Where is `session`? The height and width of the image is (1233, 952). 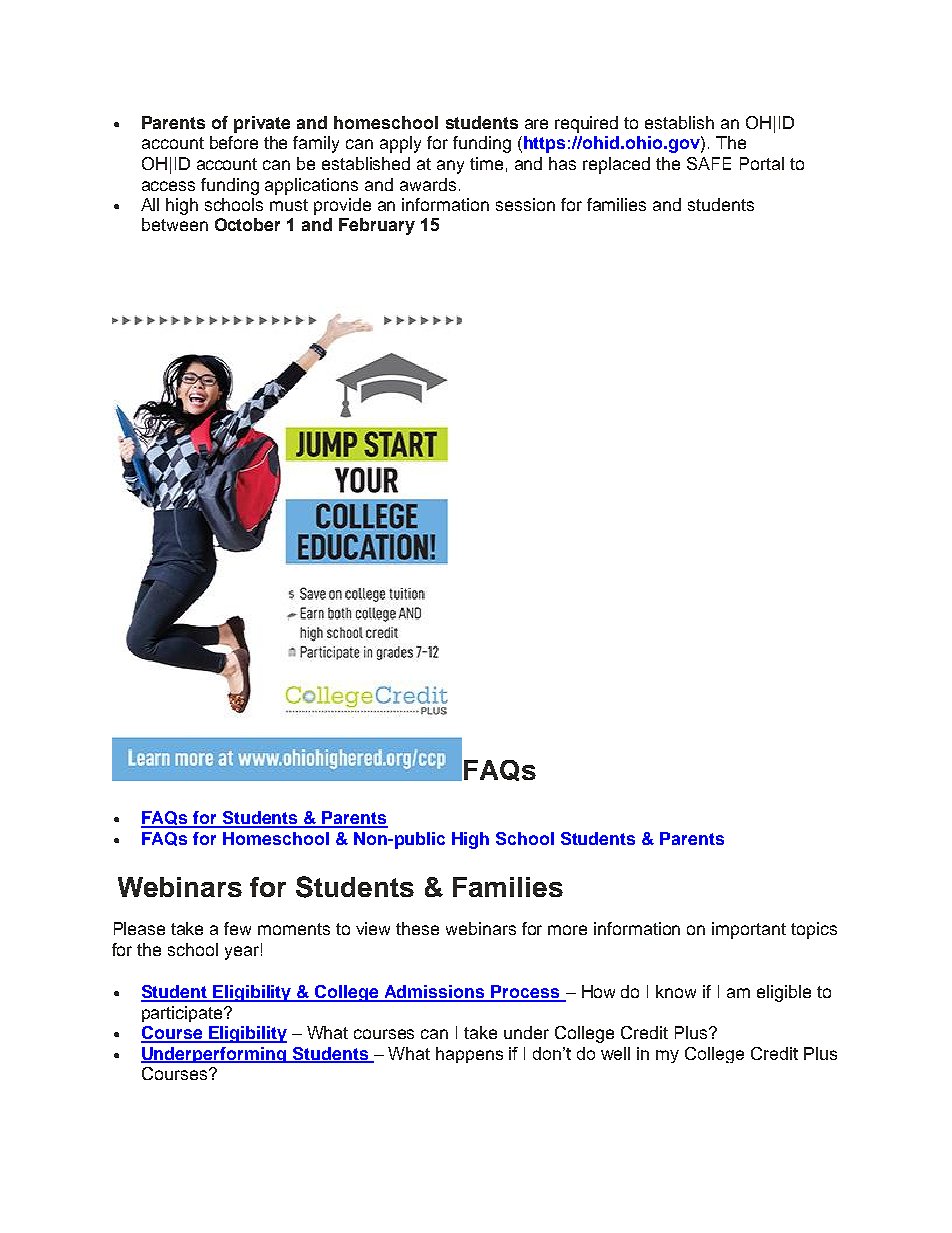 session is located at coordinates (525, 204).
